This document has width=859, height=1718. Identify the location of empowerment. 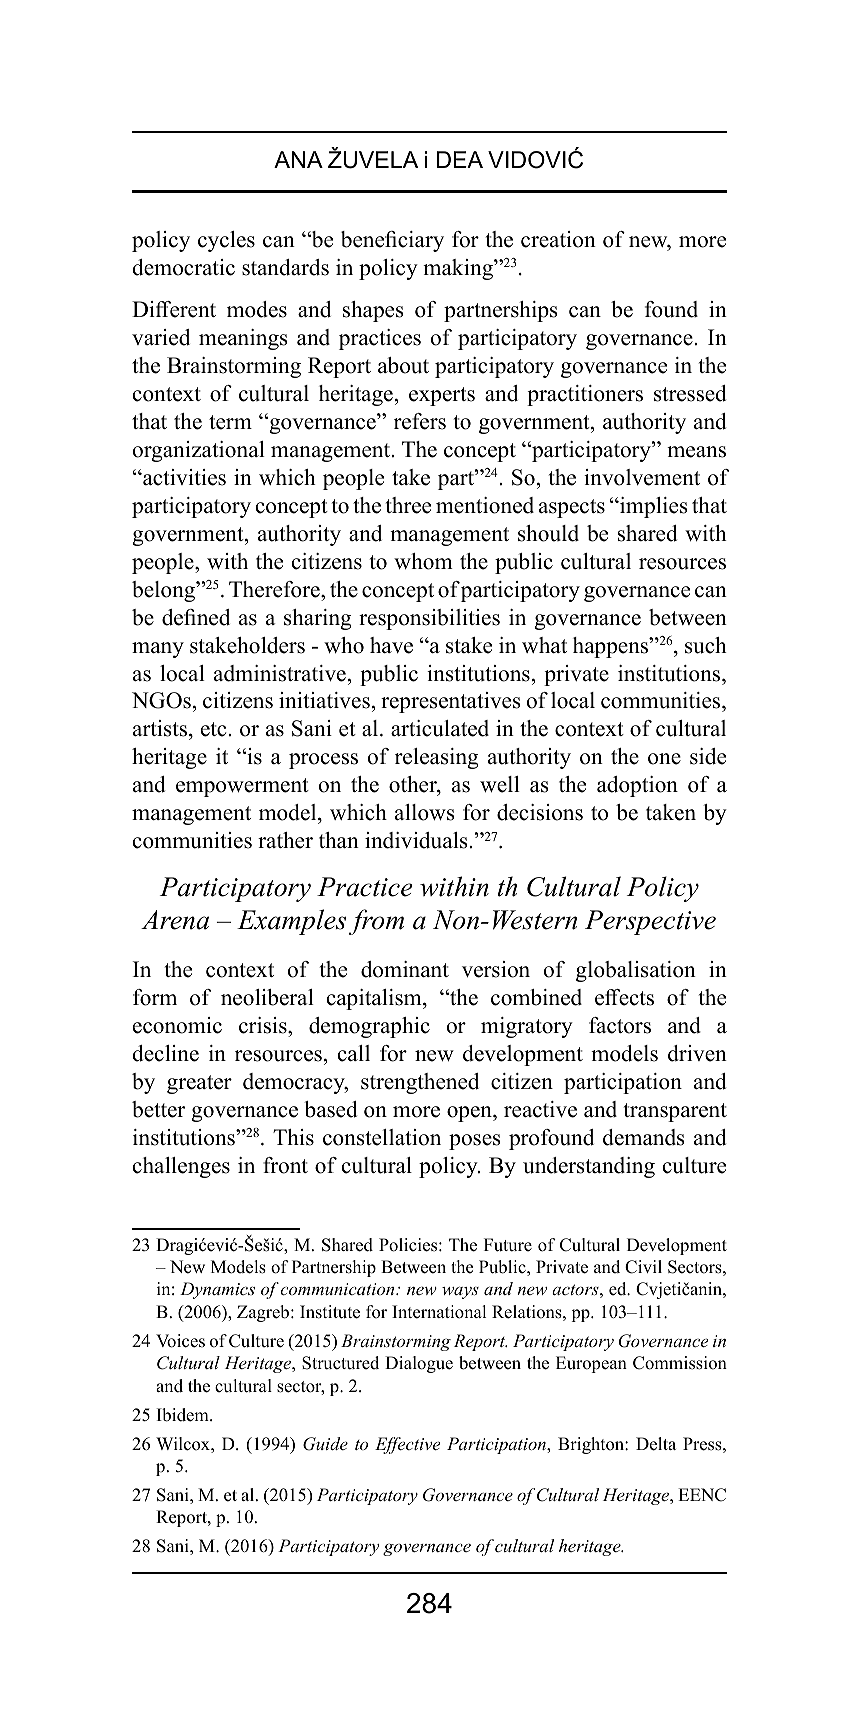
(242, 787).
